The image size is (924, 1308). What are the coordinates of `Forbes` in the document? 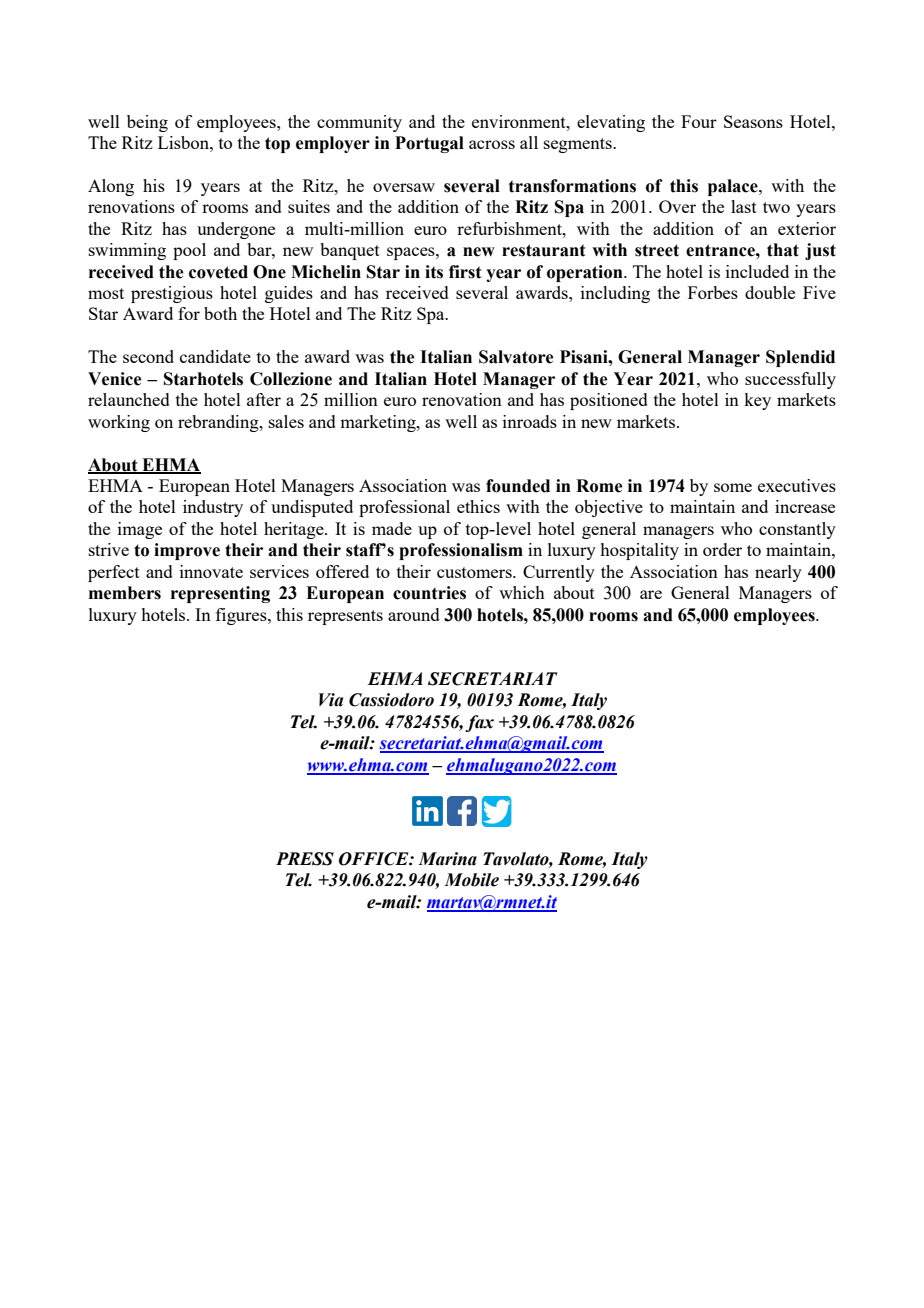 It's located at (713, 292).
